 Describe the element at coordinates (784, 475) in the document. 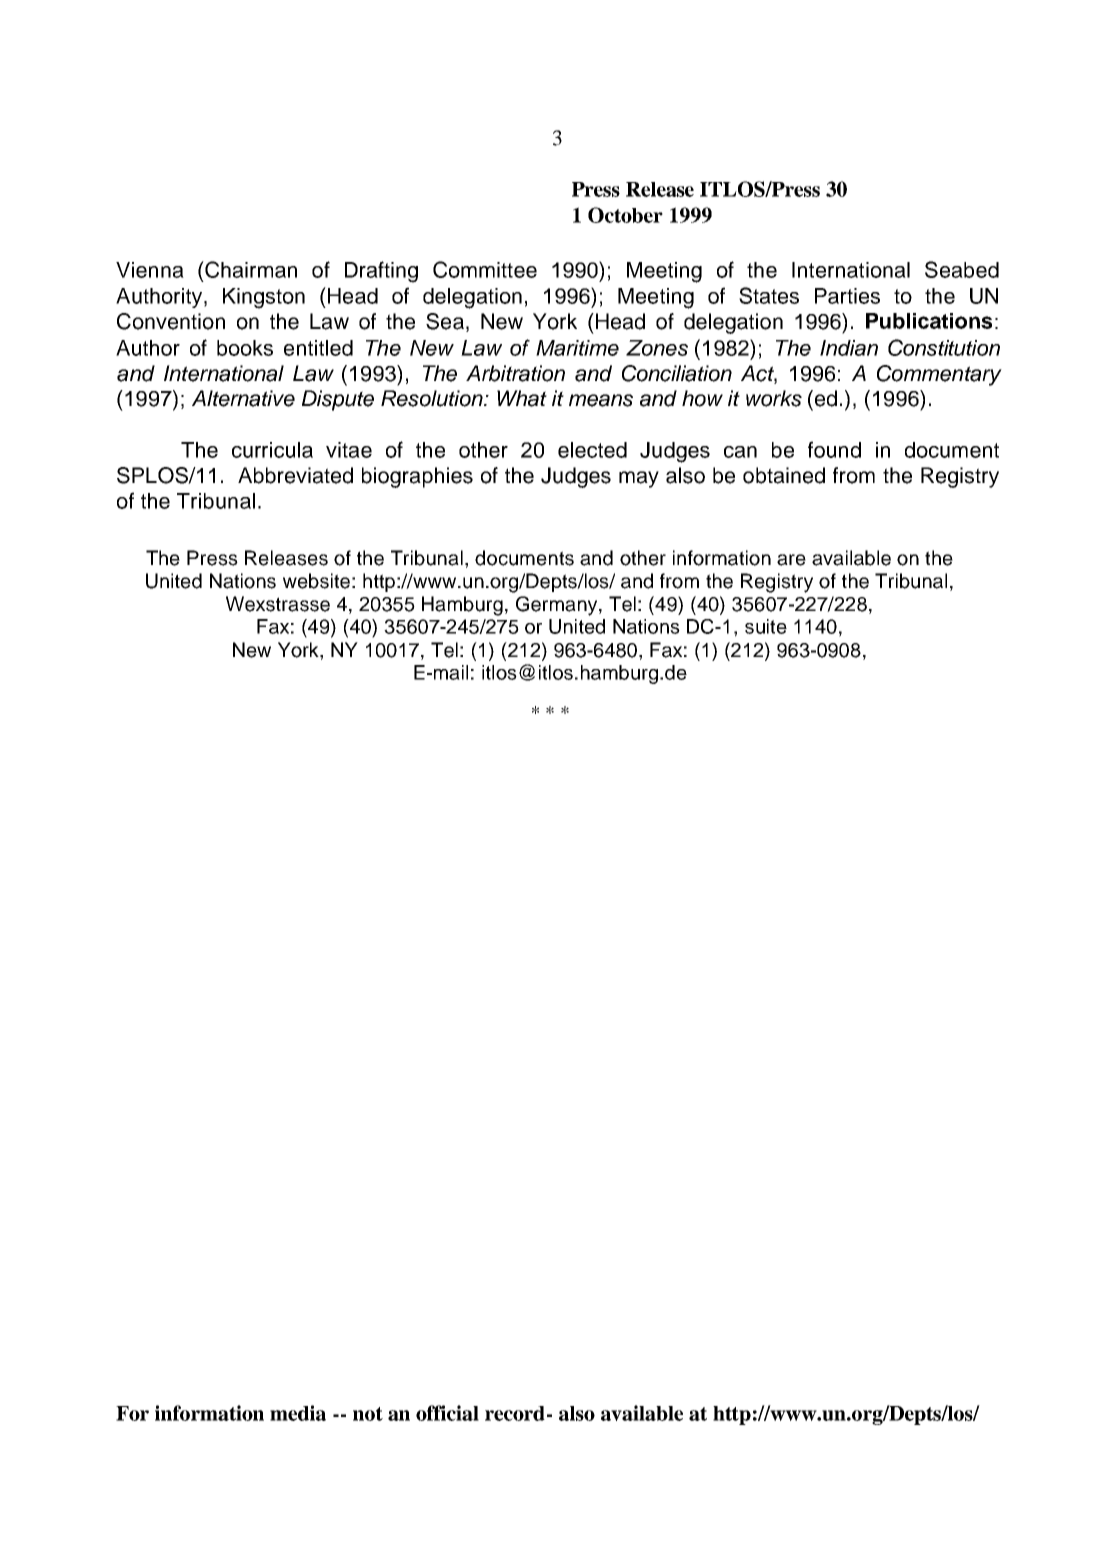

I see `obtained` at that location.
